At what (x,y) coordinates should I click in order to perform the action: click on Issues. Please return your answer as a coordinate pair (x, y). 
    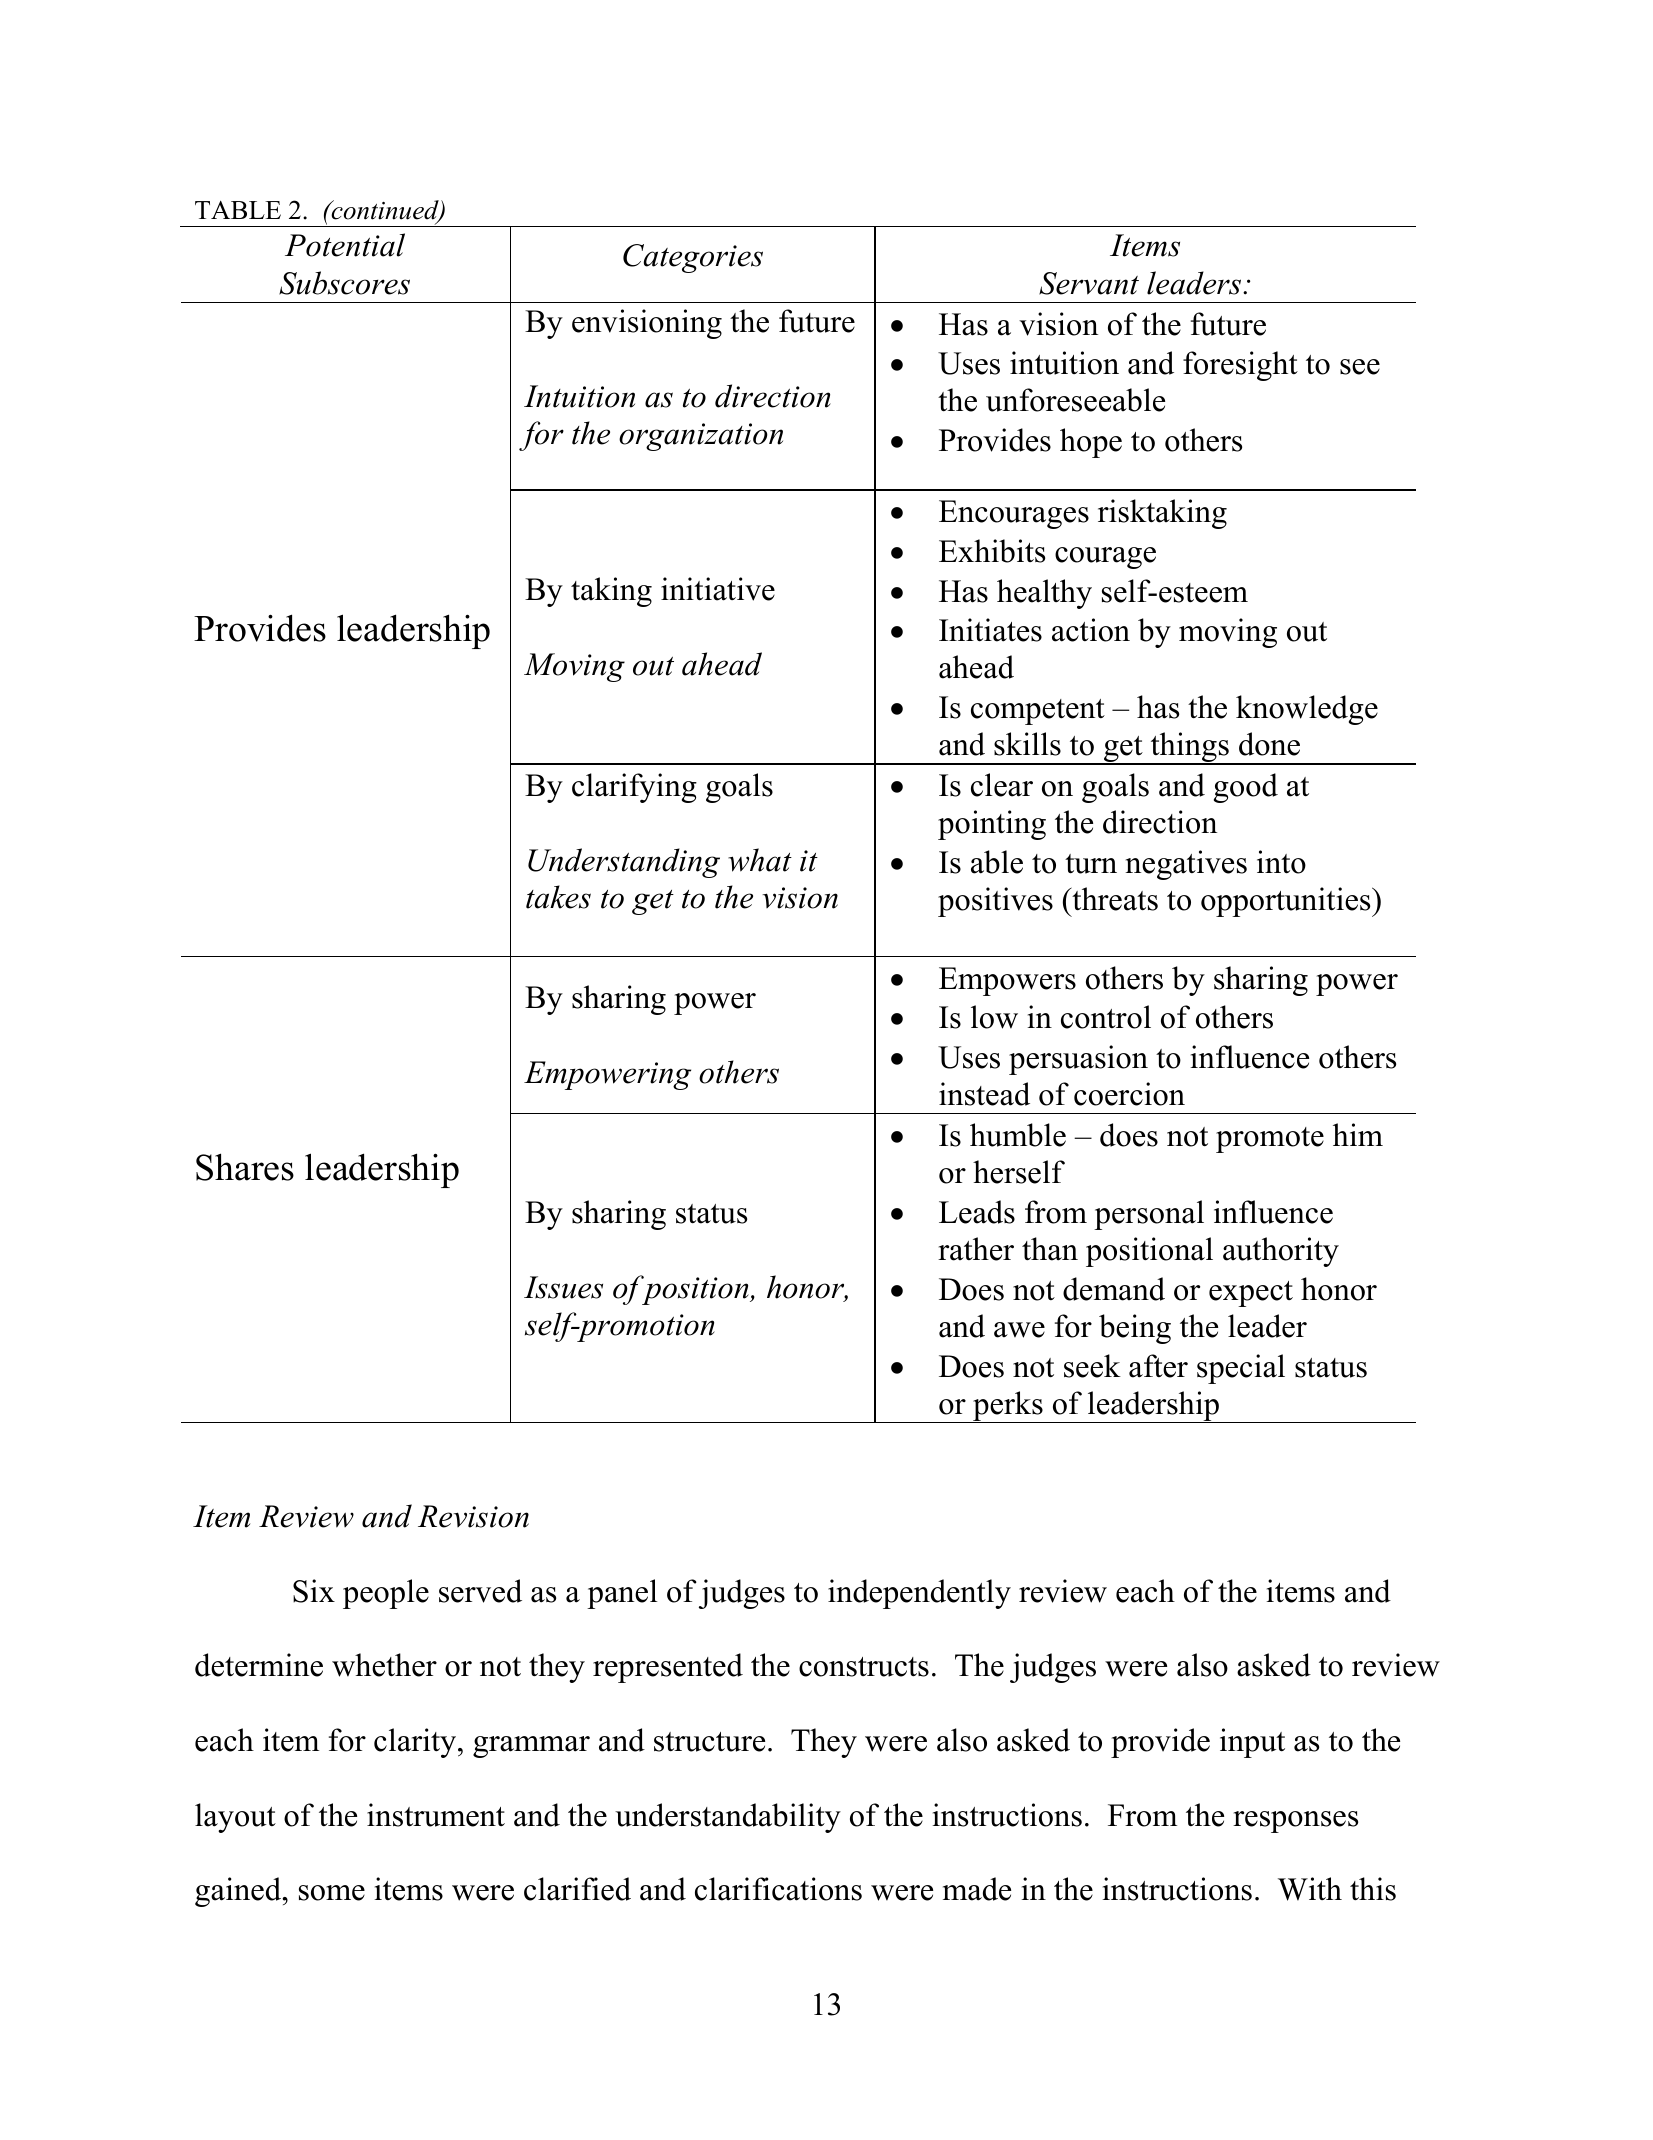
    Looking at the image, I should click on (563, 1287).
